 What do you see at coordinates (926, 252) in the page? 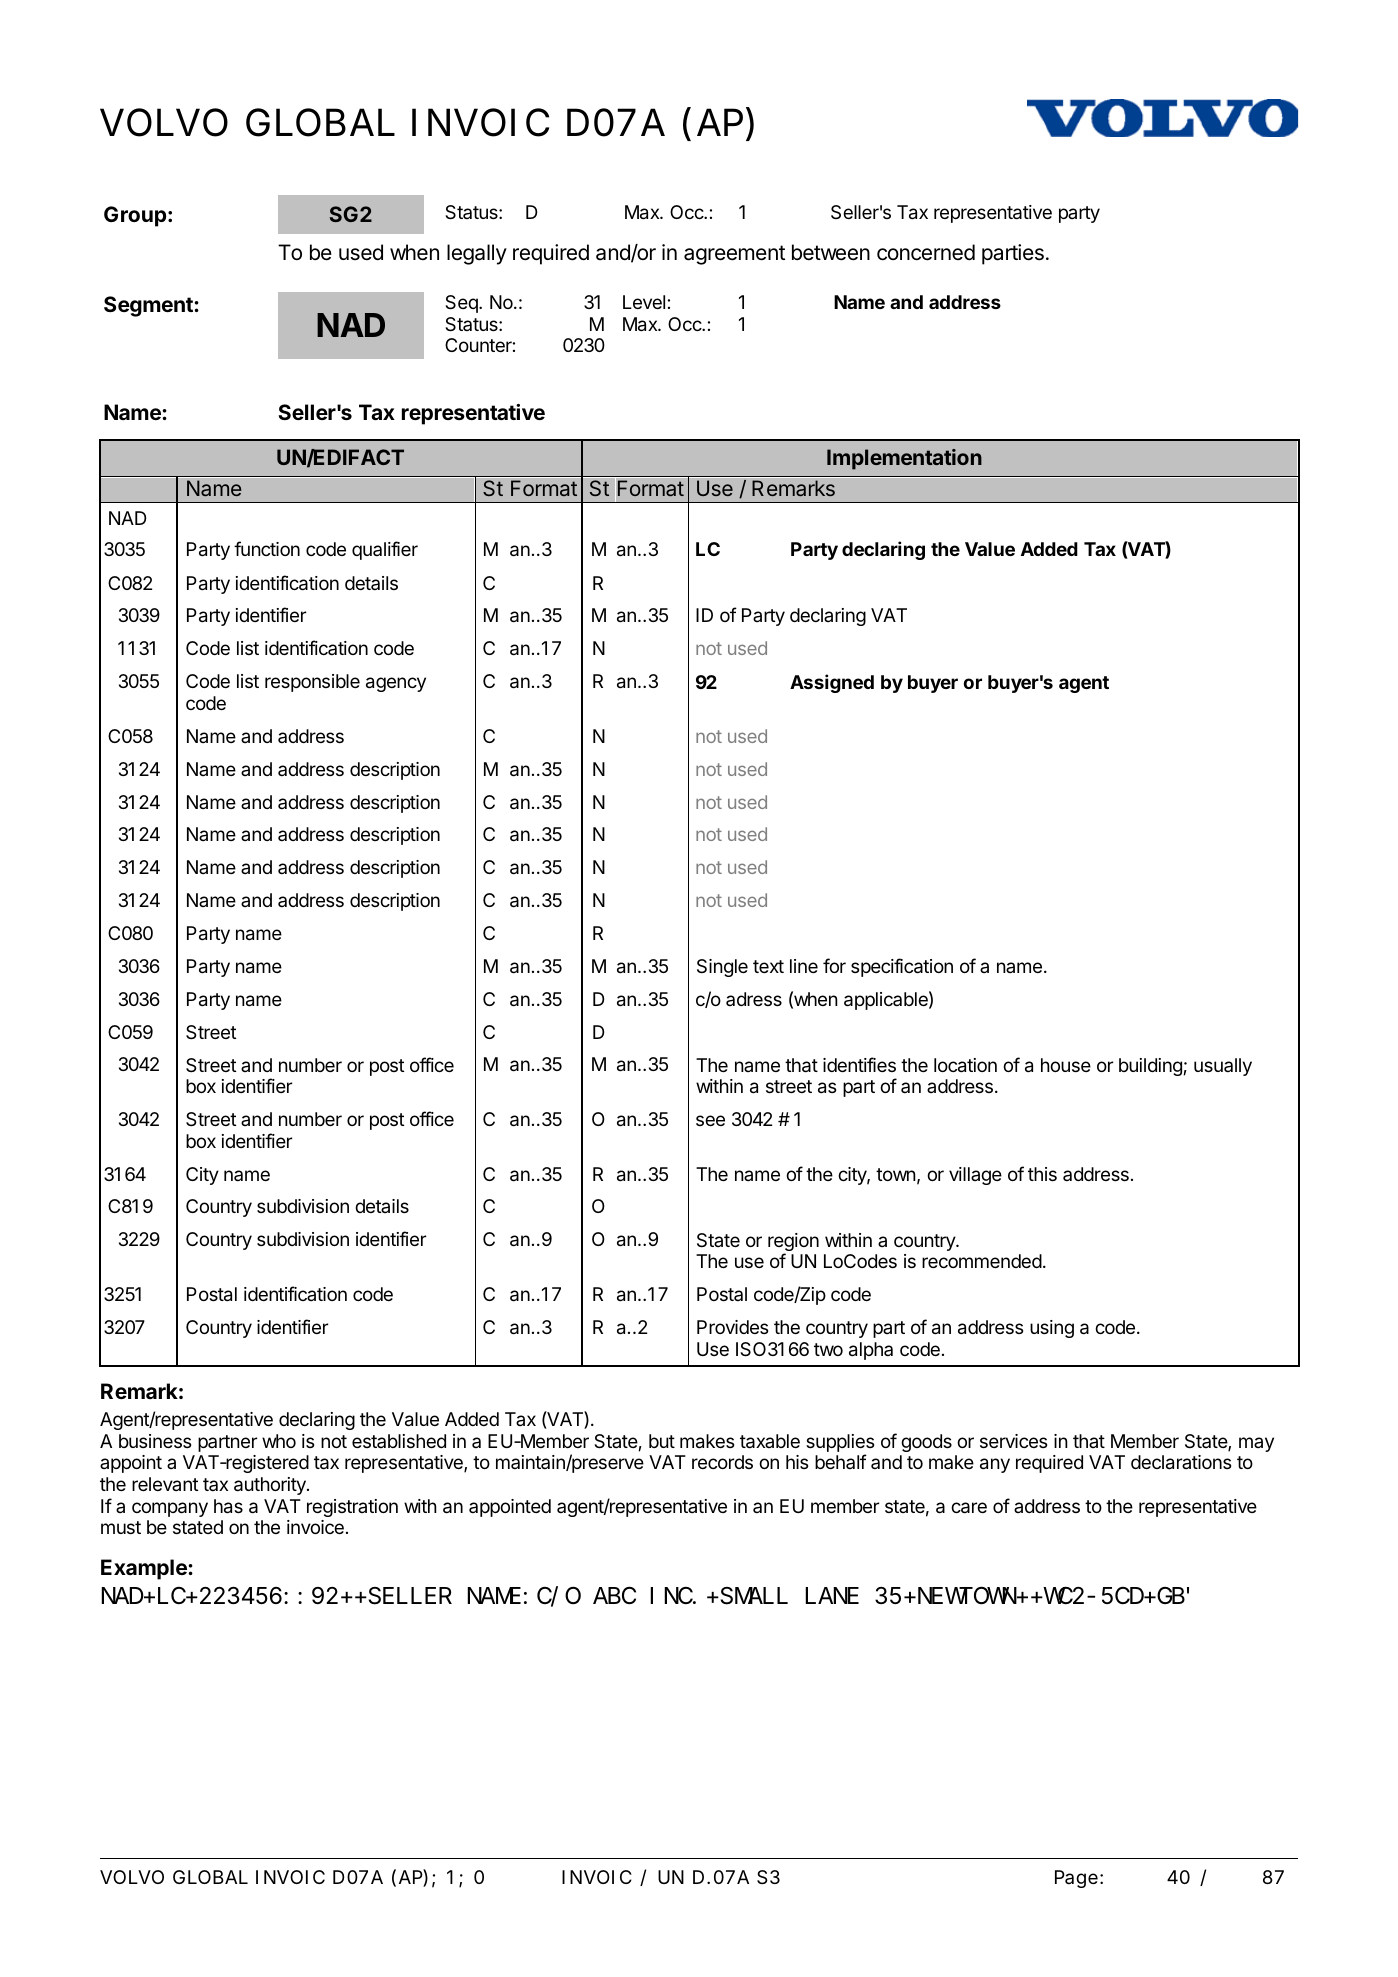
I see `concerned` at bounding box center [926, 252].
